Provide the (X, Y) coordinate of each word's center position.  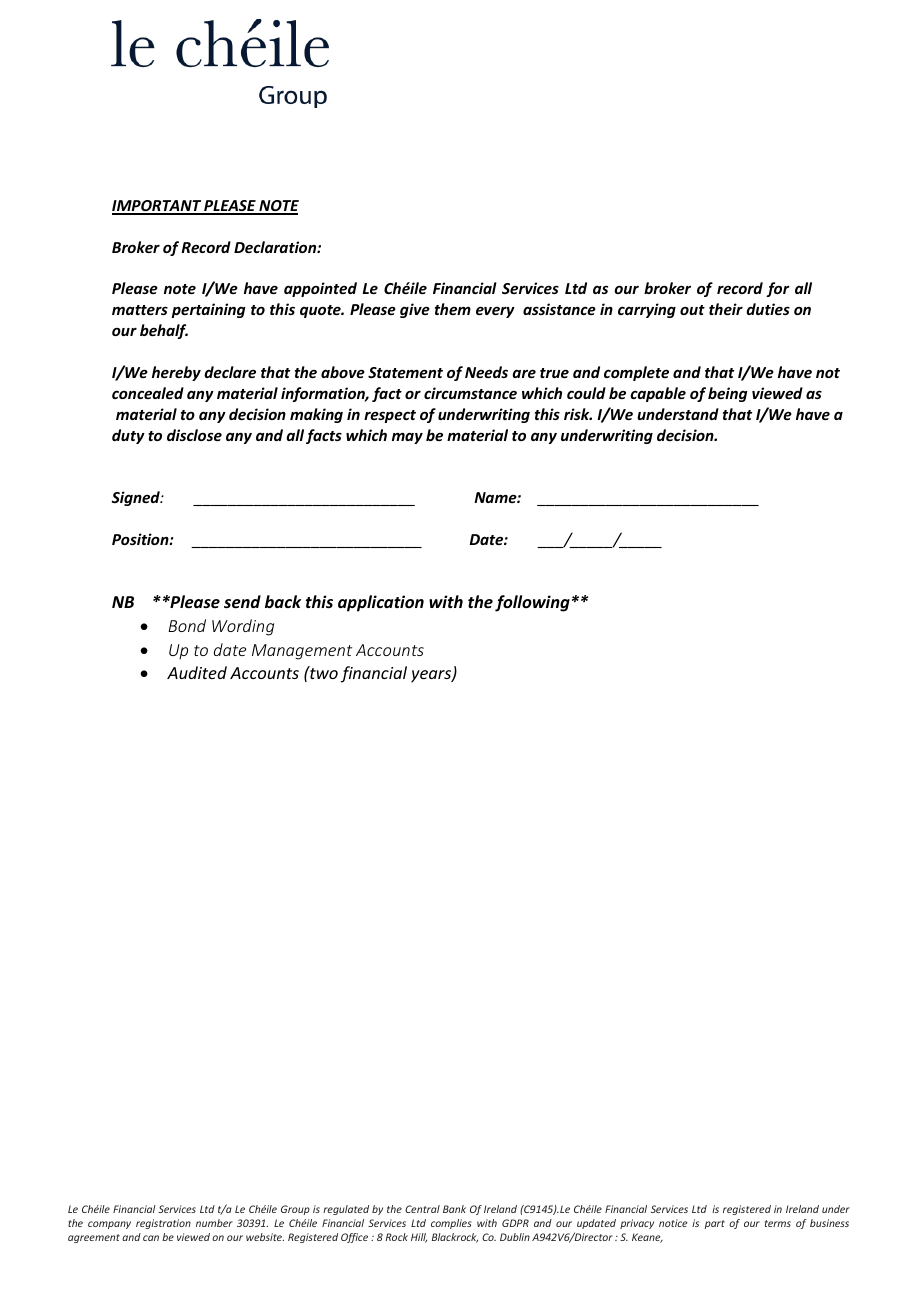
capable (658, 394)
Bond (187, 625)
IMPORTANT (157, 207)
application (381, 603)
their (726, 309)
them (453, 309)
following (532, 603)
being (728, 394)
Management (302, 652)
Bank (454, 1209)
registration (163, 1224)
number (214, 1223)
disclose (194, 435)
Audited (197, 672)
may (407, 438)
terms (778, 1223)
